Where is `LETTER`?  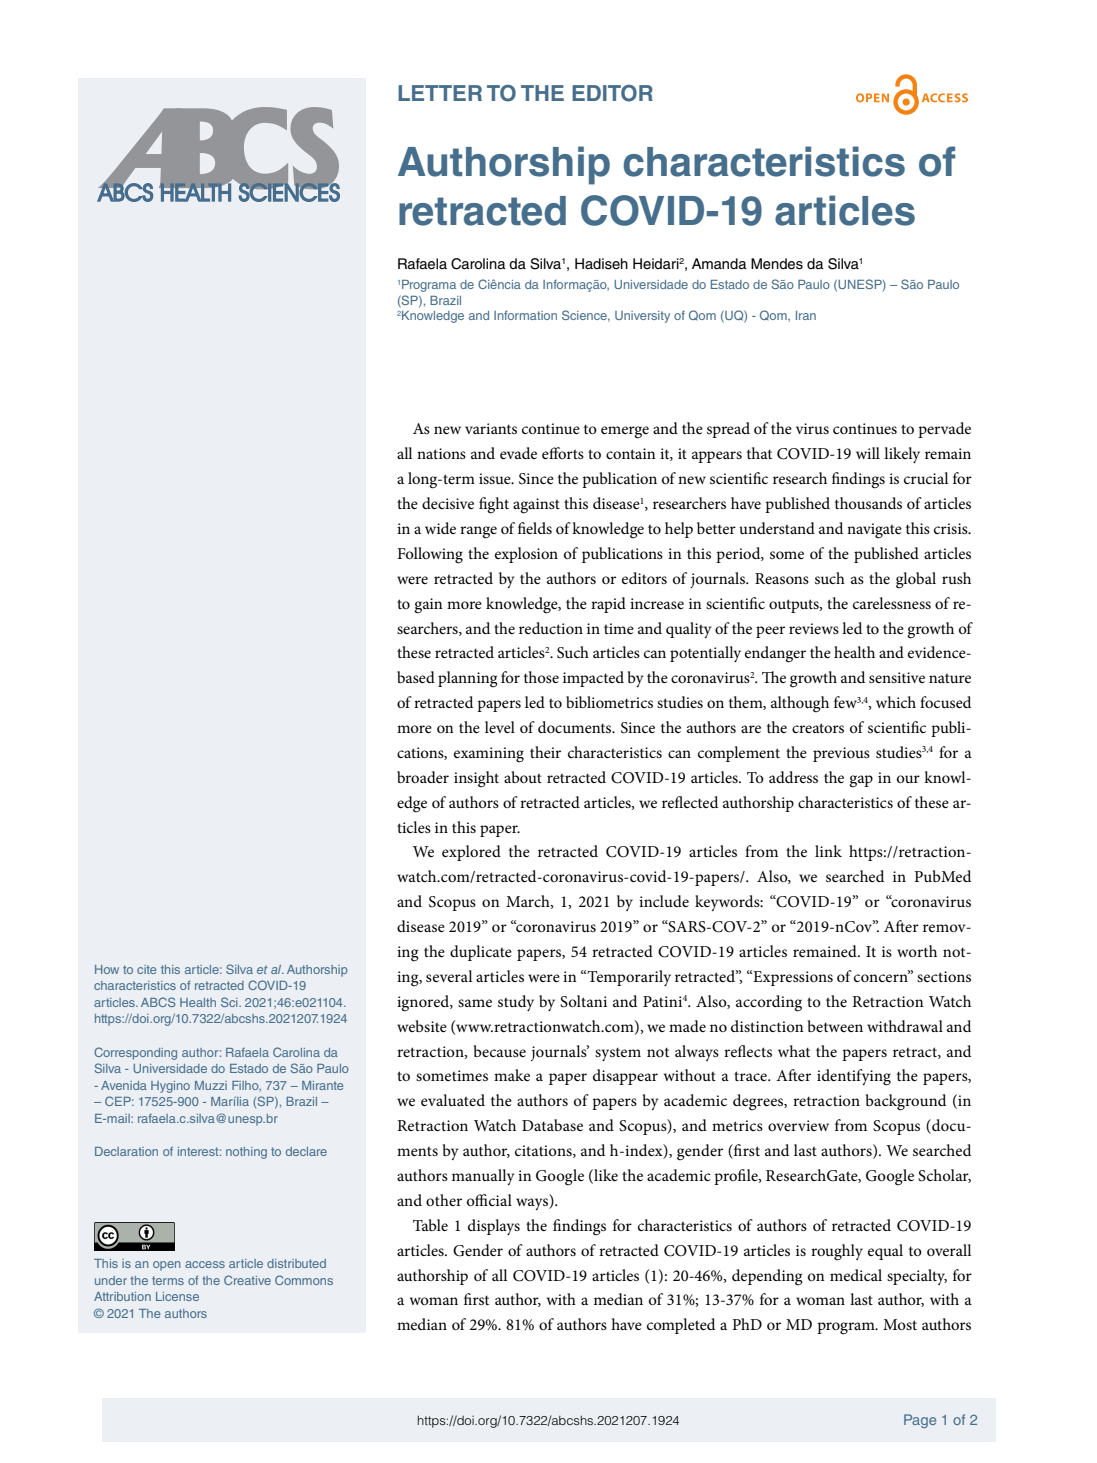 LETTER is located at coordinates (440, 93).
